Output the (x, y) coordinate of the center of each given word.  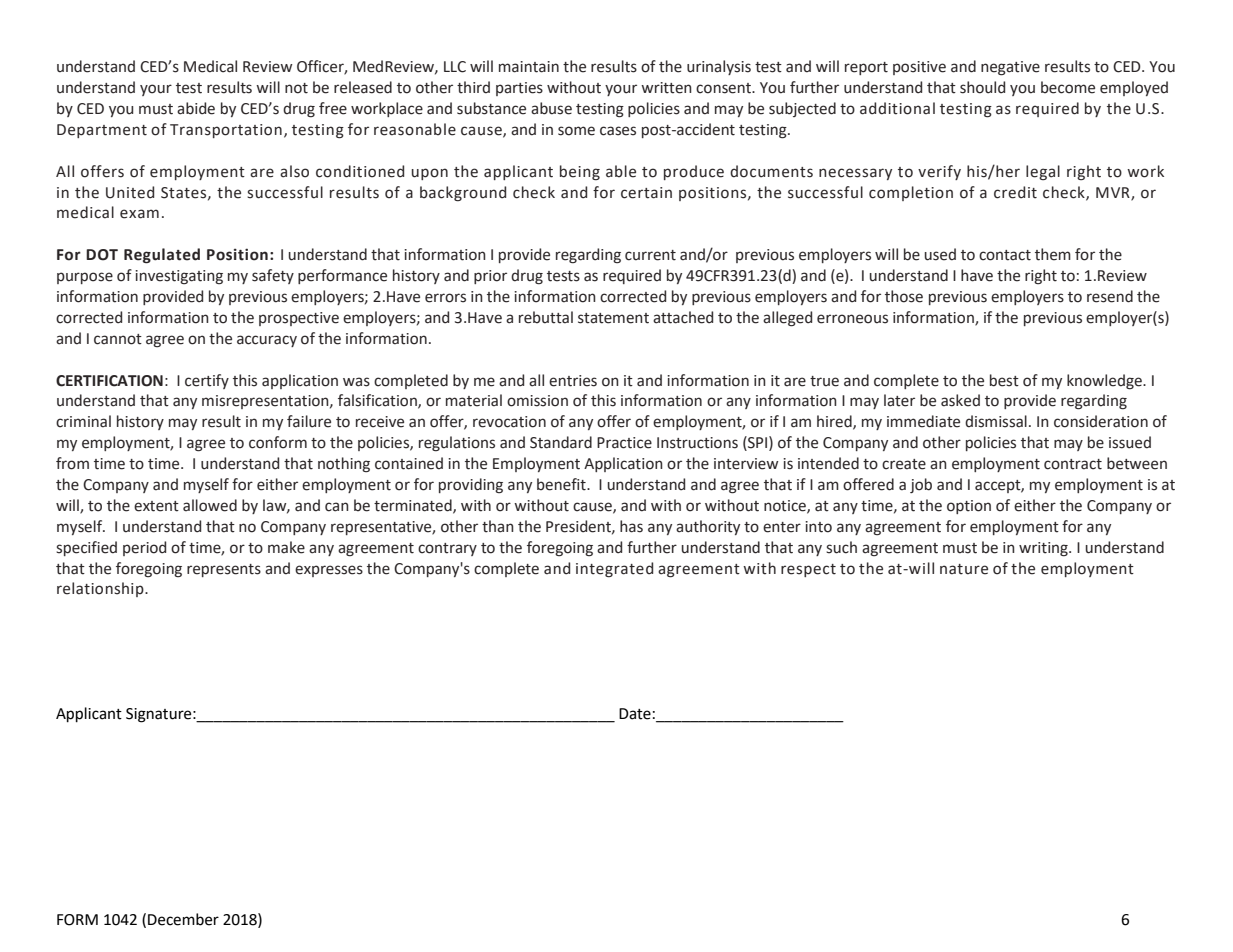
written (666, 88)
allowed (210, 505)
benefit (562, 484)
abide (196, 108)
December (183, 919)
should (982, 87)
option (969, 507)
